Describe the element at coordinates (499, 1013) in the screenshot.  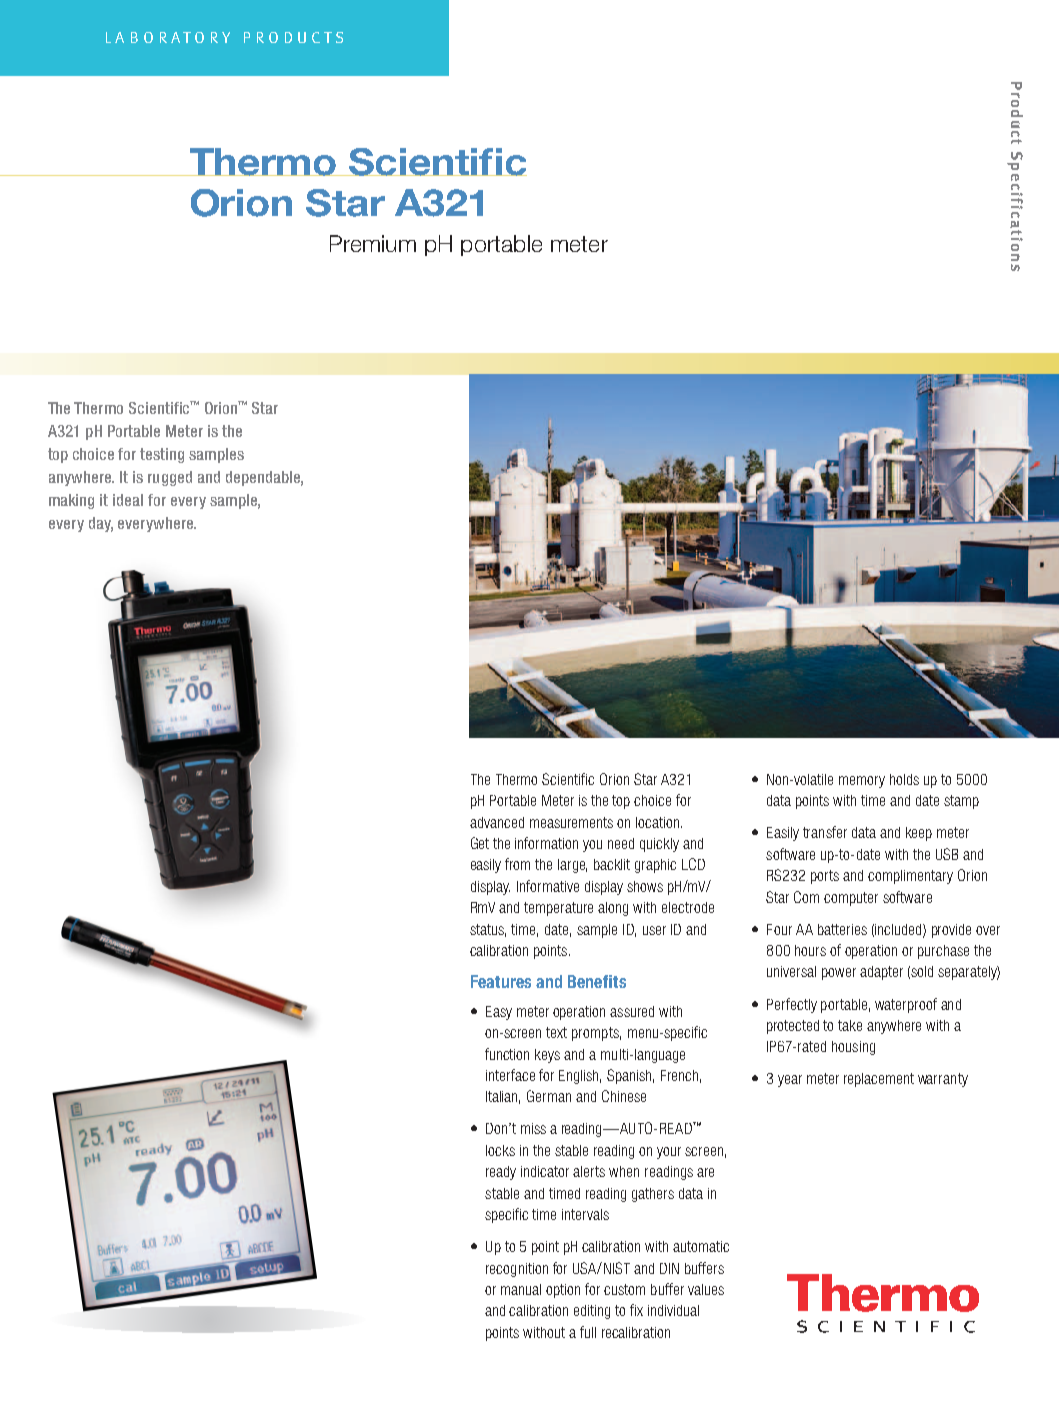
I see `Easy` at that location.
